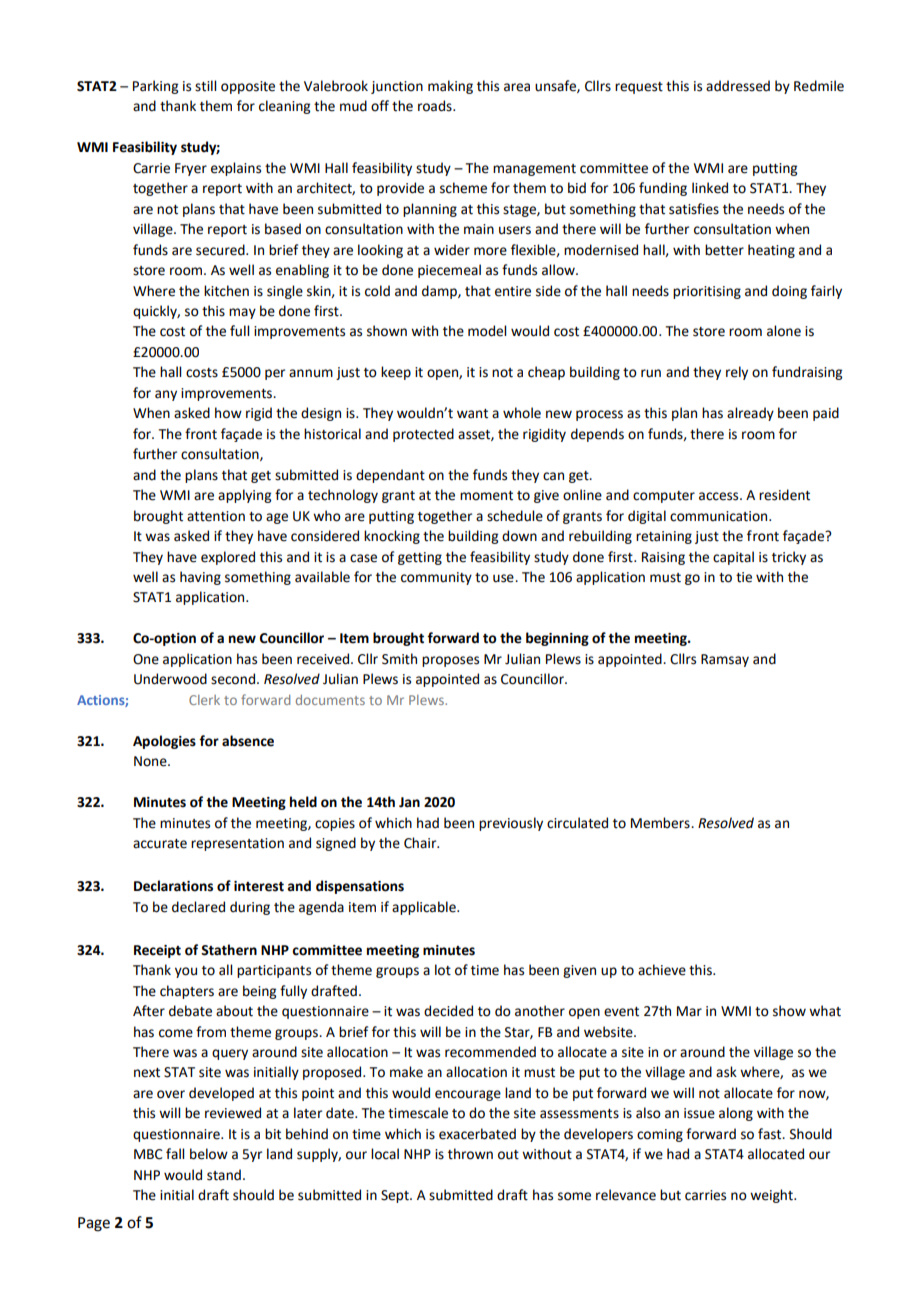  Describe the element at coordinates (425, 908) in the page. I see `applicable` at that location.
